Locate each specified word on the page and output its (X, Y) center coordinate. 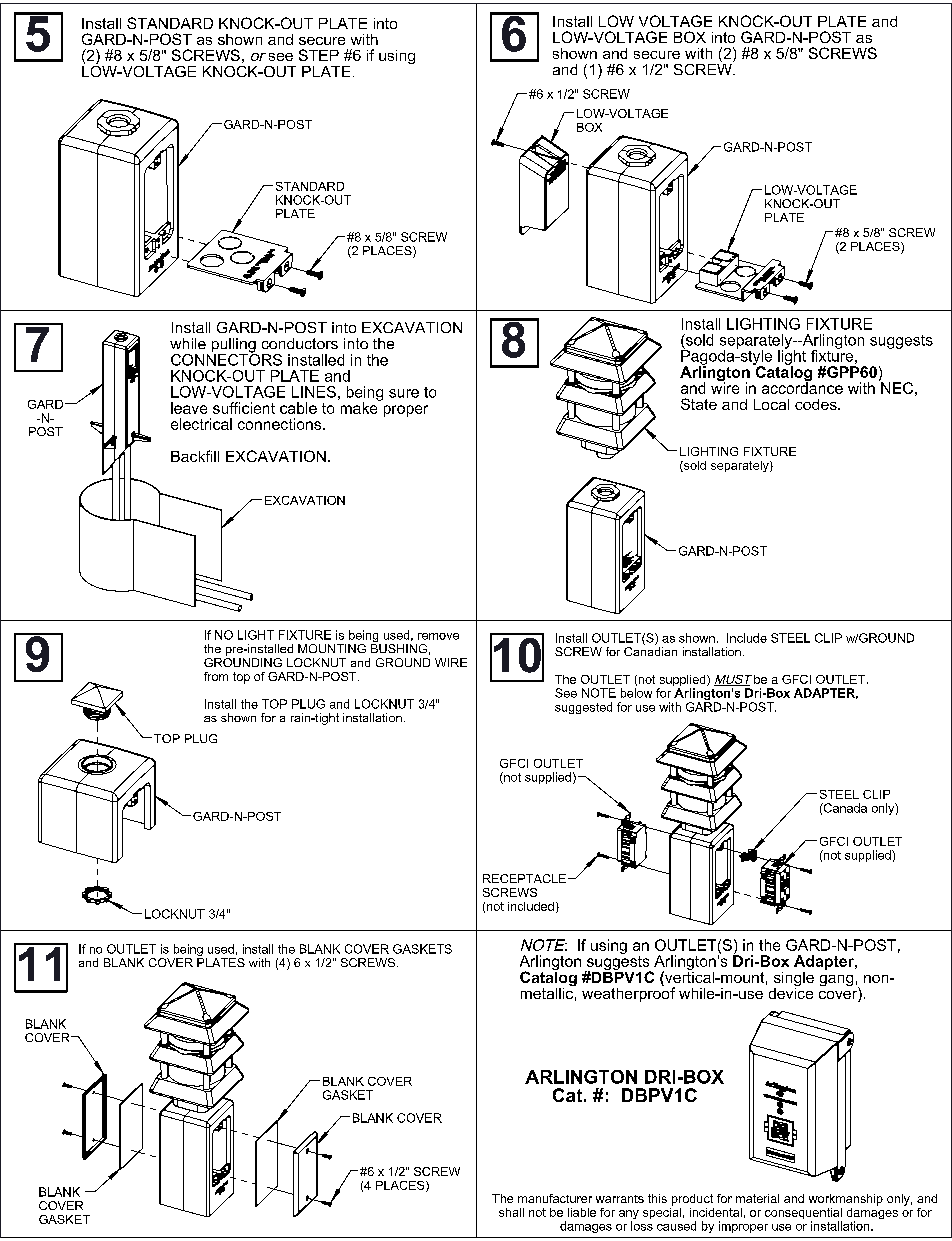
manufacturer (555, 1198)
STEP (319, 55)
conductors (300, 343)
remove (438, 636)
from (216, 676)
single (794, 980)
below (636, 693)
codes (817, 404)
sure (404, 393)
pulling (234, 346)
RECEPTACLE (524, 878)
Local (771, 404)
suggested (583, 708)
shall (511, 1212)
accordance (802, 387)
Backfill (195, 456)
